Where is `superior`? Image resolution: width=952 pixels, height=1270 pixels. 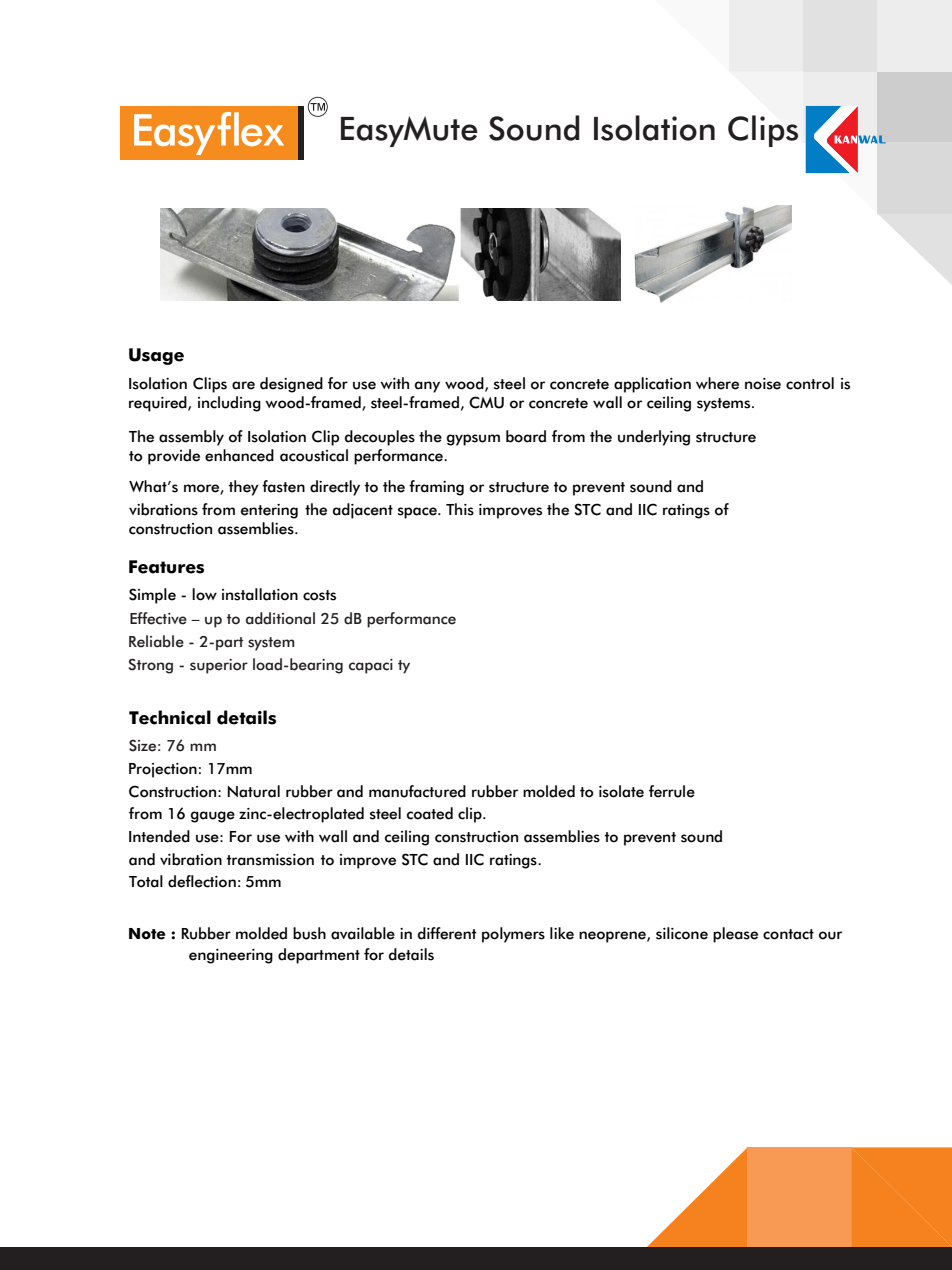 superior is located at coordinates (219, 666).
